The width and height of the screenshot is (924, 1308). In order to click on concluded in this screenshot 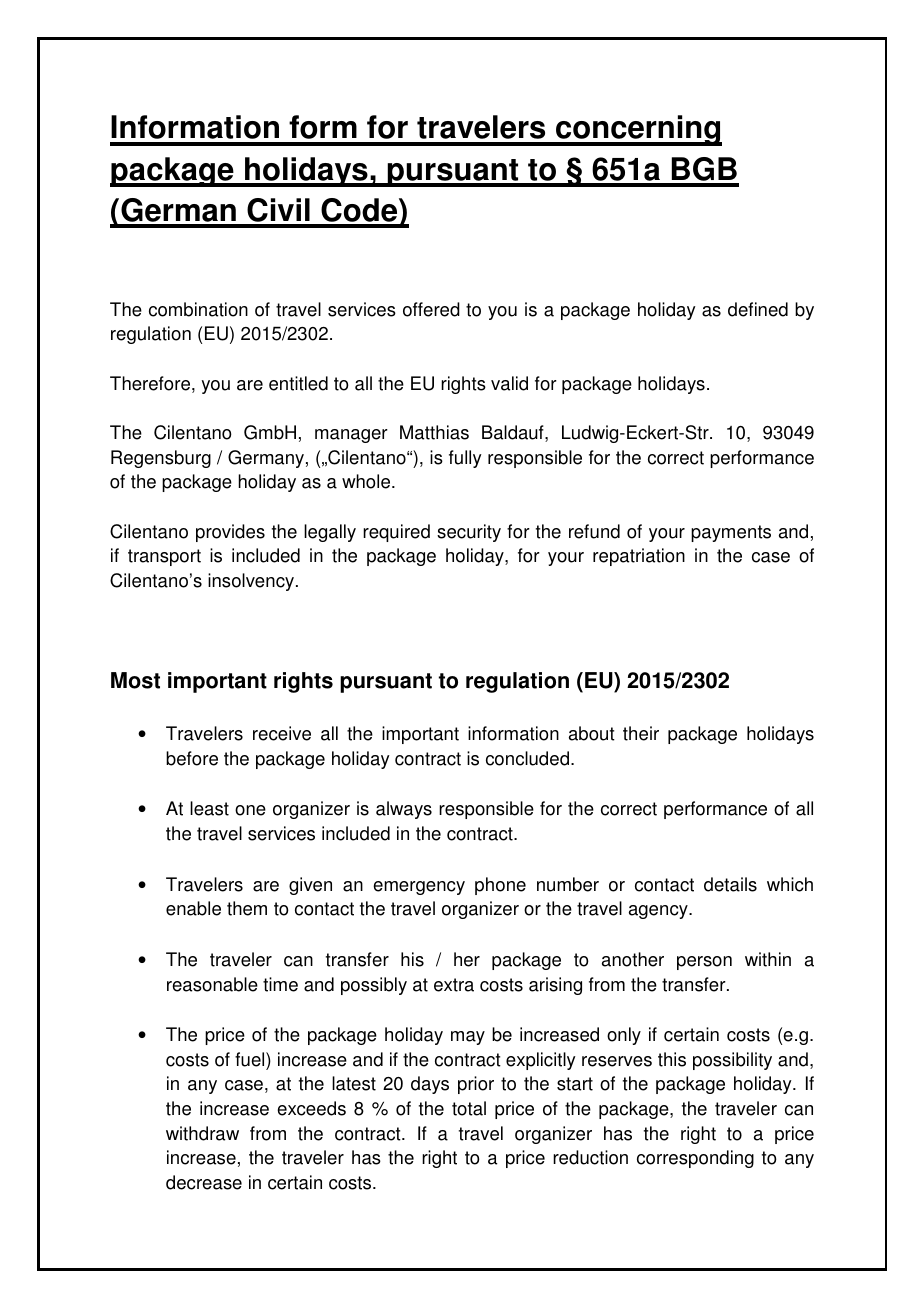, I will do `click(527, 758)`.
